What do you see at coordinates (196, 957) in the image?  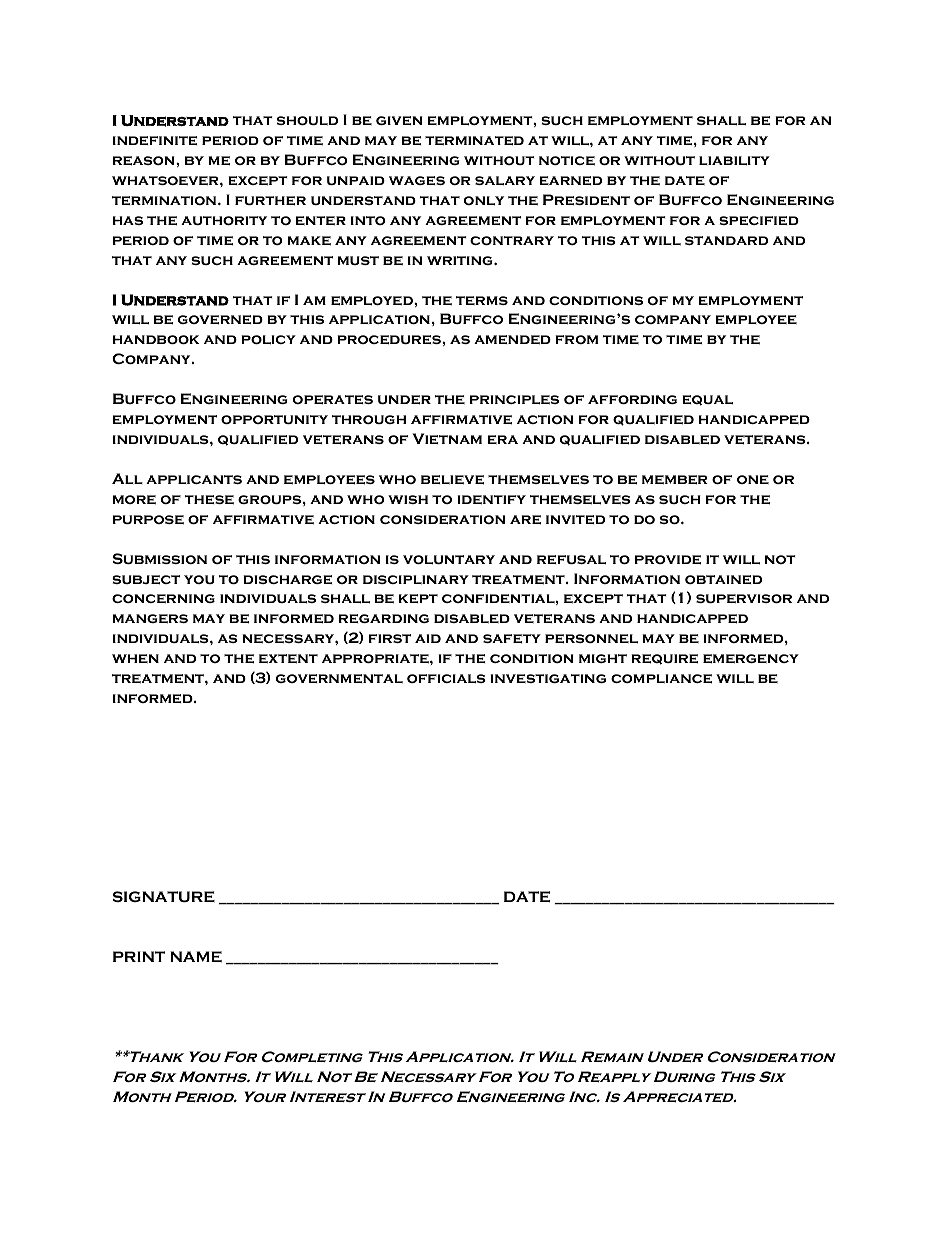 I see `NAME` at bounding box center [196, 957].
